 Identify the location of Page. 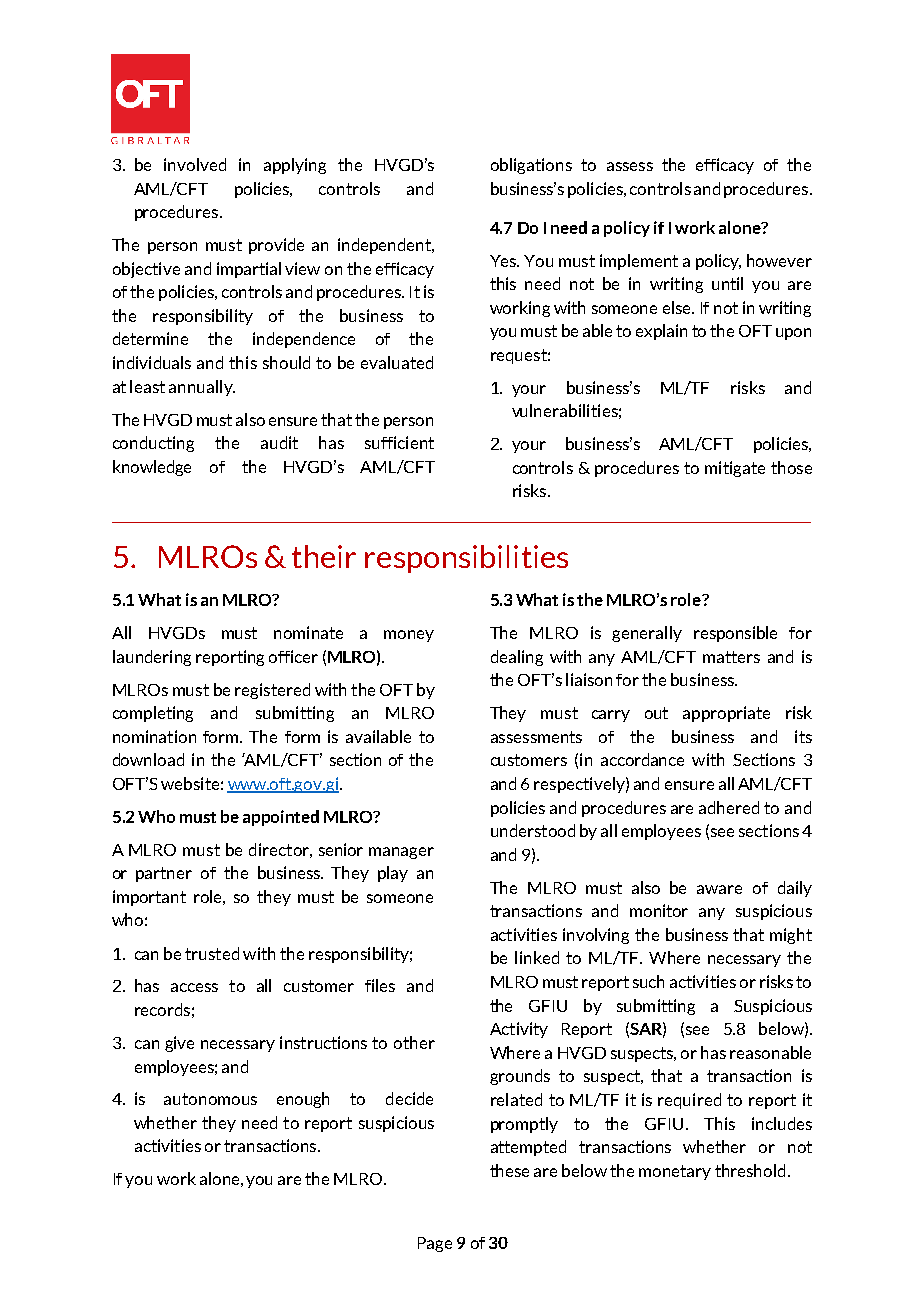
(435, 1244).
